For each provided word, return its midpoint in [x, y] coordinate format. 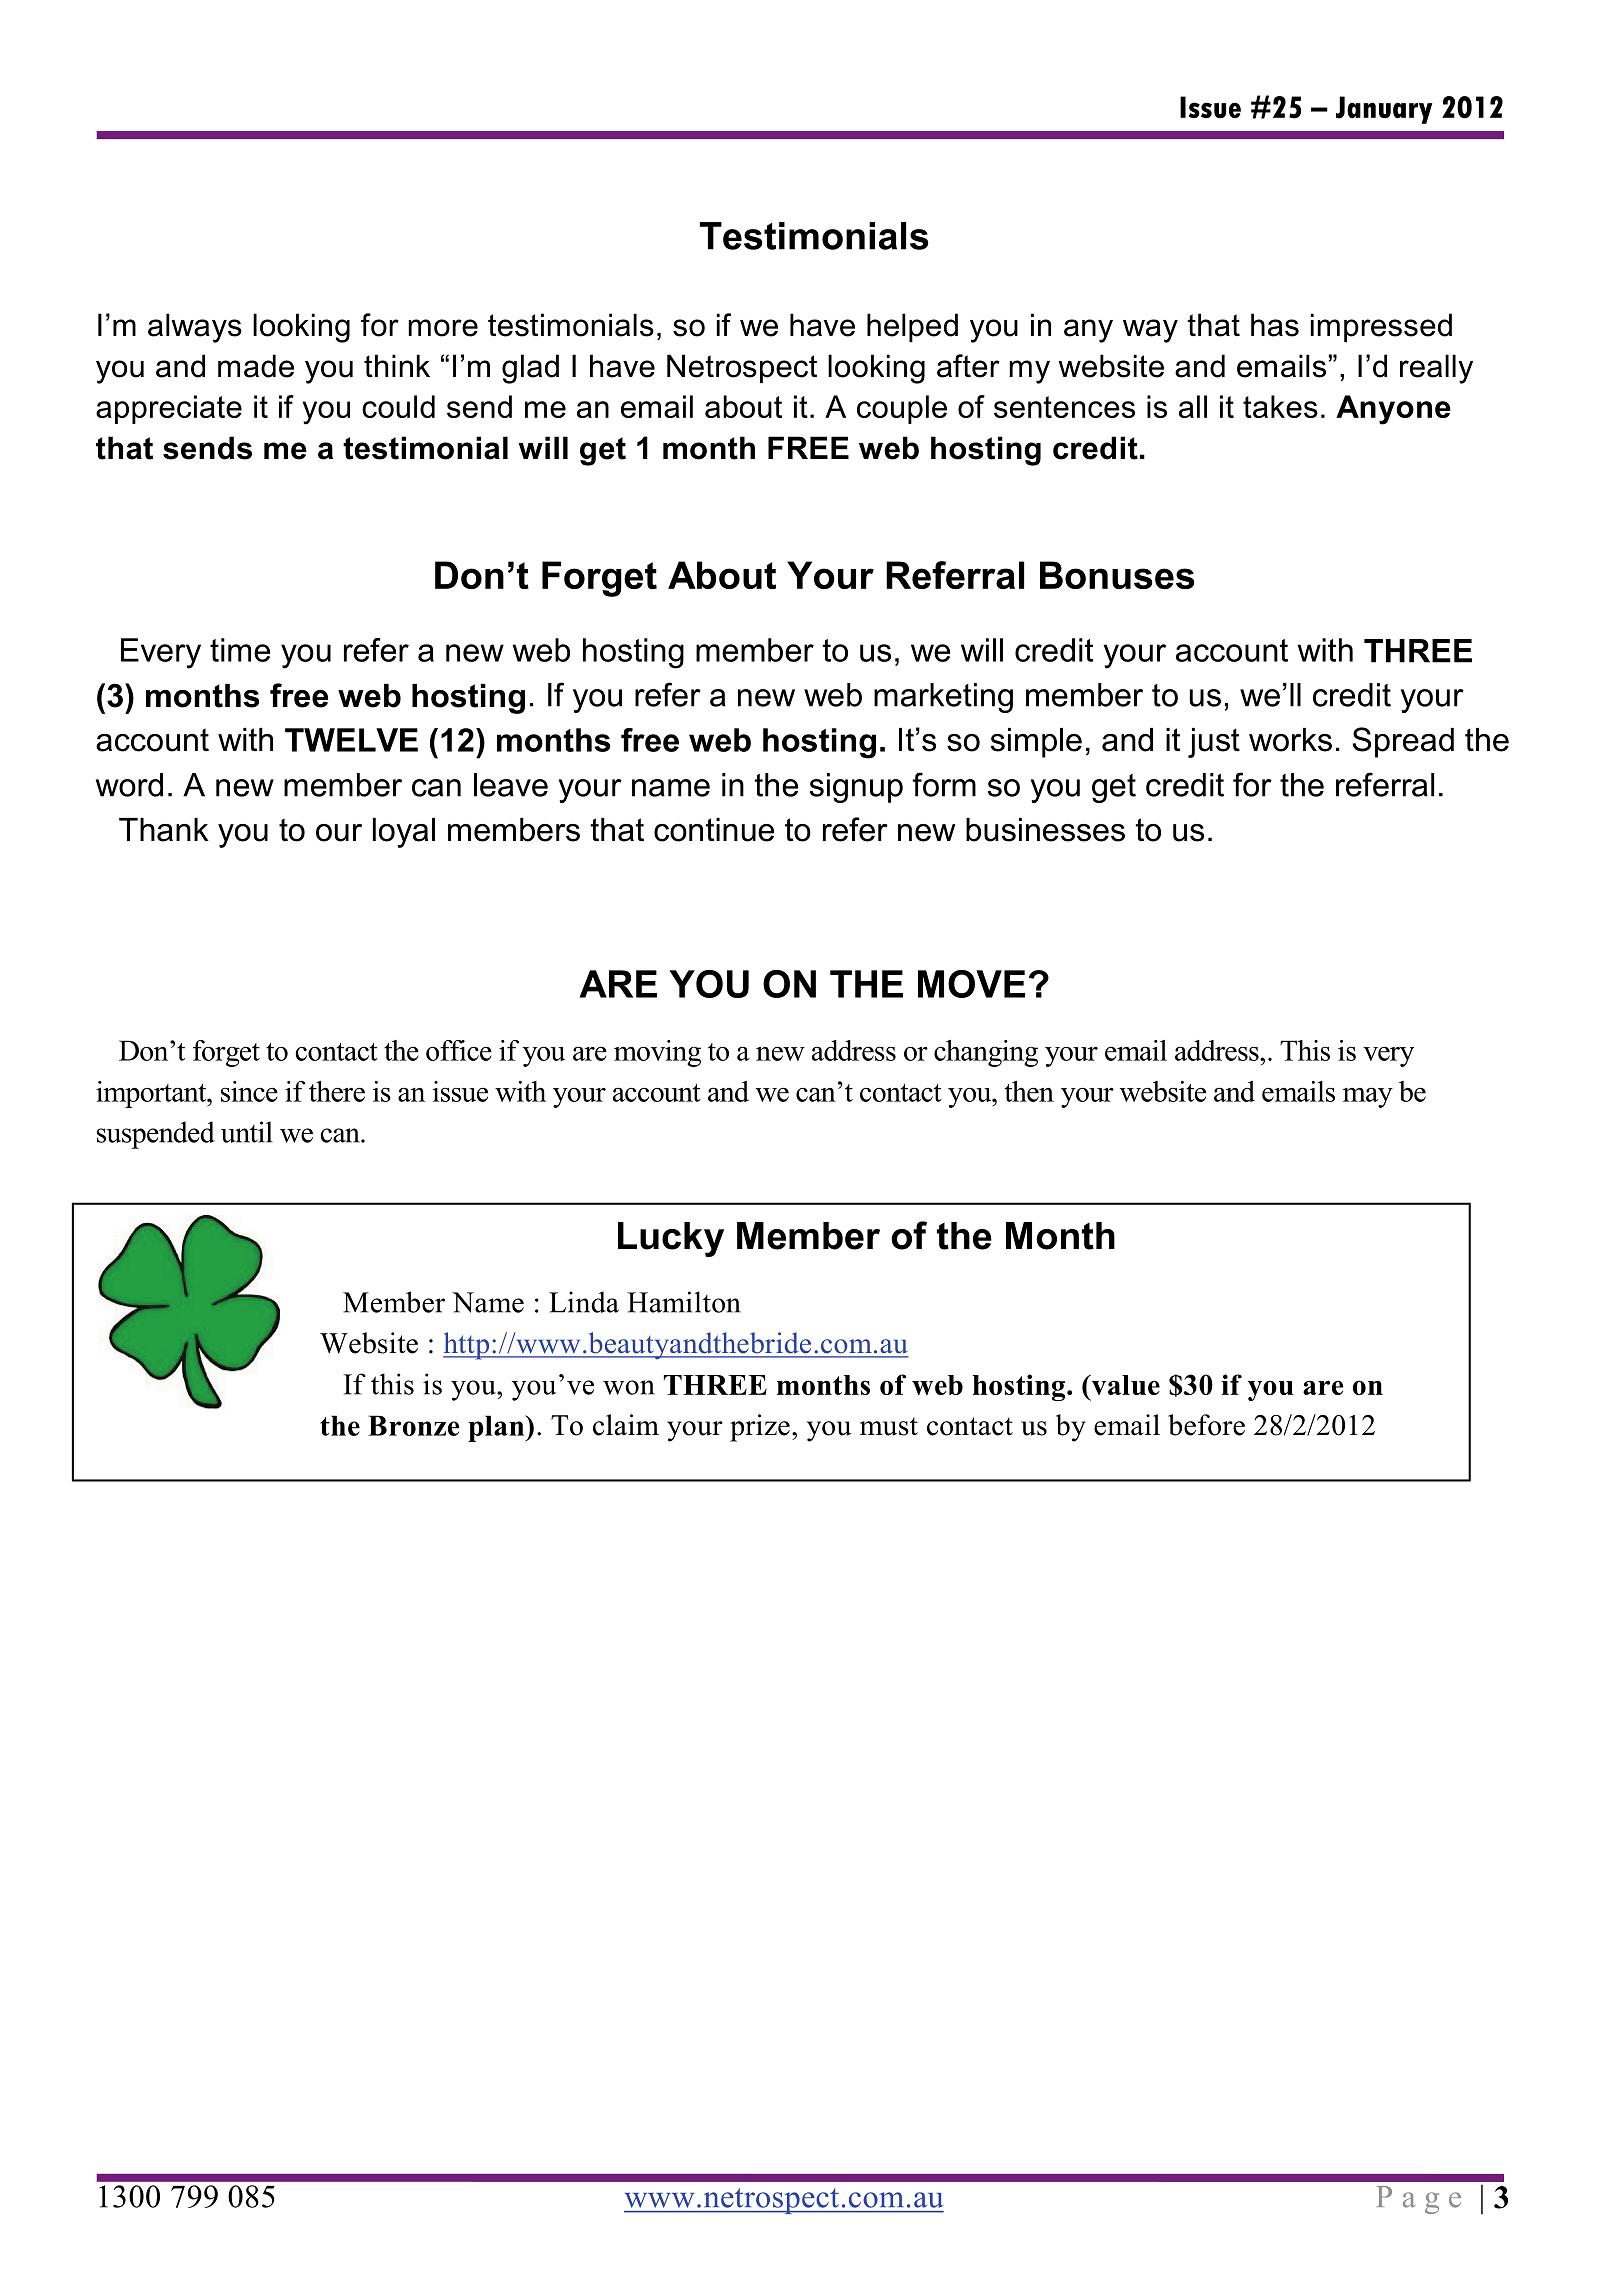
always [195, 328]
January [1384, 110]
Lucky [671, 1239]
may [1368, 1097]
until [247, 1132]
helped [912, 327]
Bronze [414, 1425]
